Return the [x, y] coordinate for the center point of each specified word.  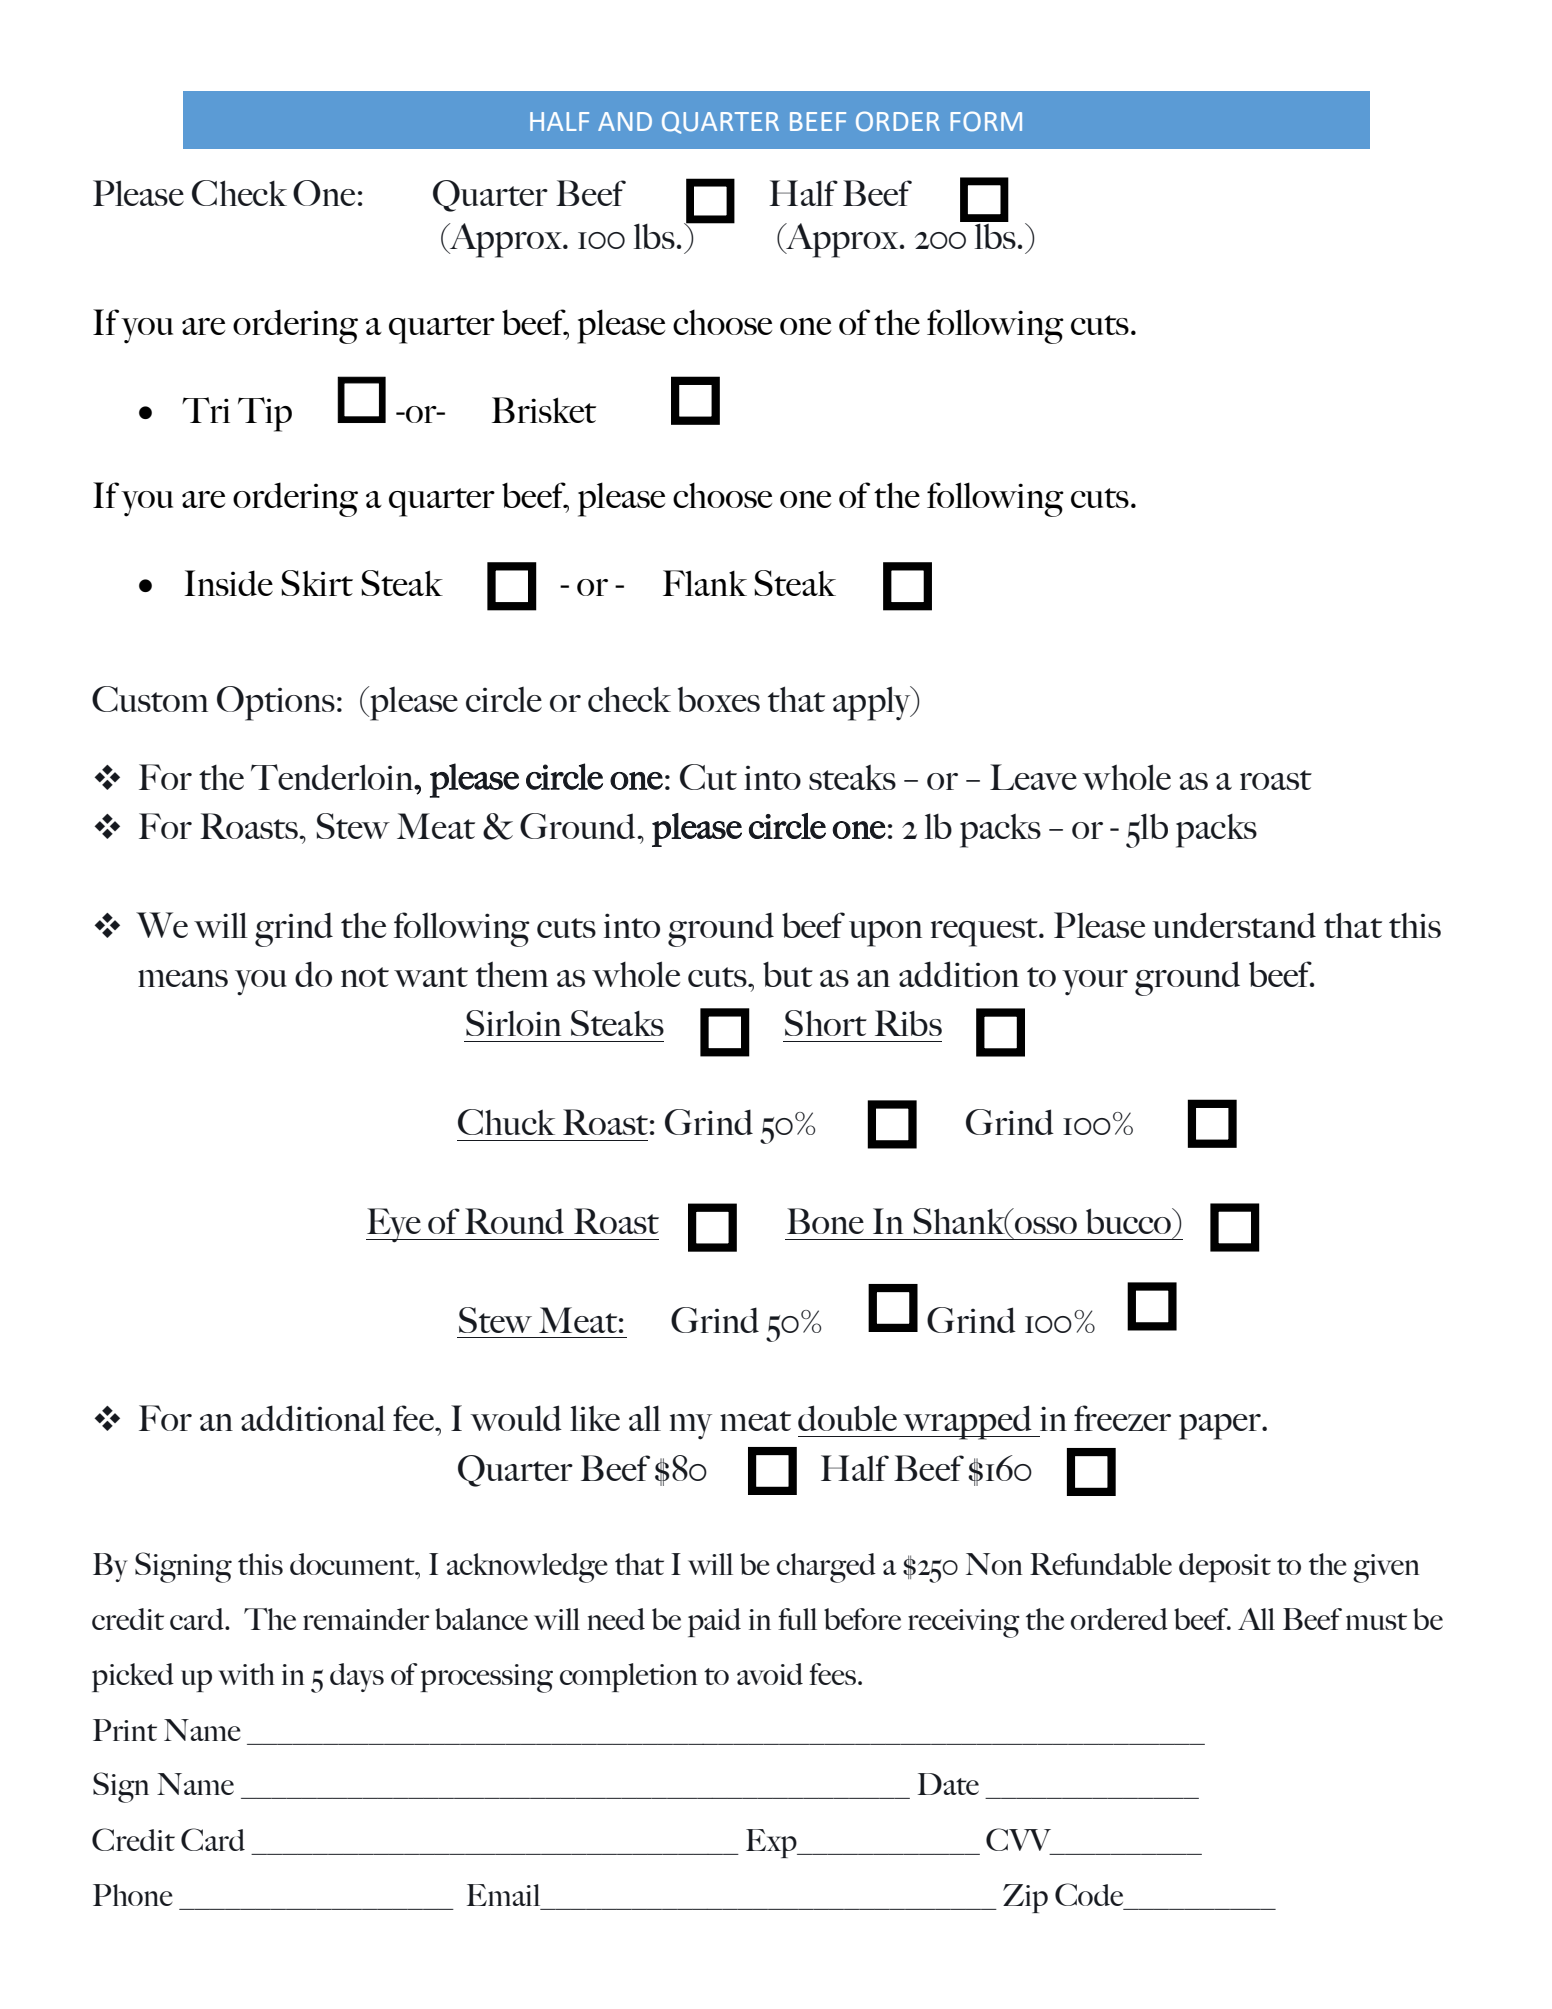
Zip [1025, 1898]
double [847, 1418]
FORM [986, 121]
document [353, 1564]
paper [1221, 1427]
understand [1234, 925]
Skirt [317, 583]
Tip [265, 414]
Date [948, 1784]
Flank [705, 583]
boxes [719, 699]
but [788, 974]
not [365, 977]
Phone [133, 1895]
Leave [1033, 777]
